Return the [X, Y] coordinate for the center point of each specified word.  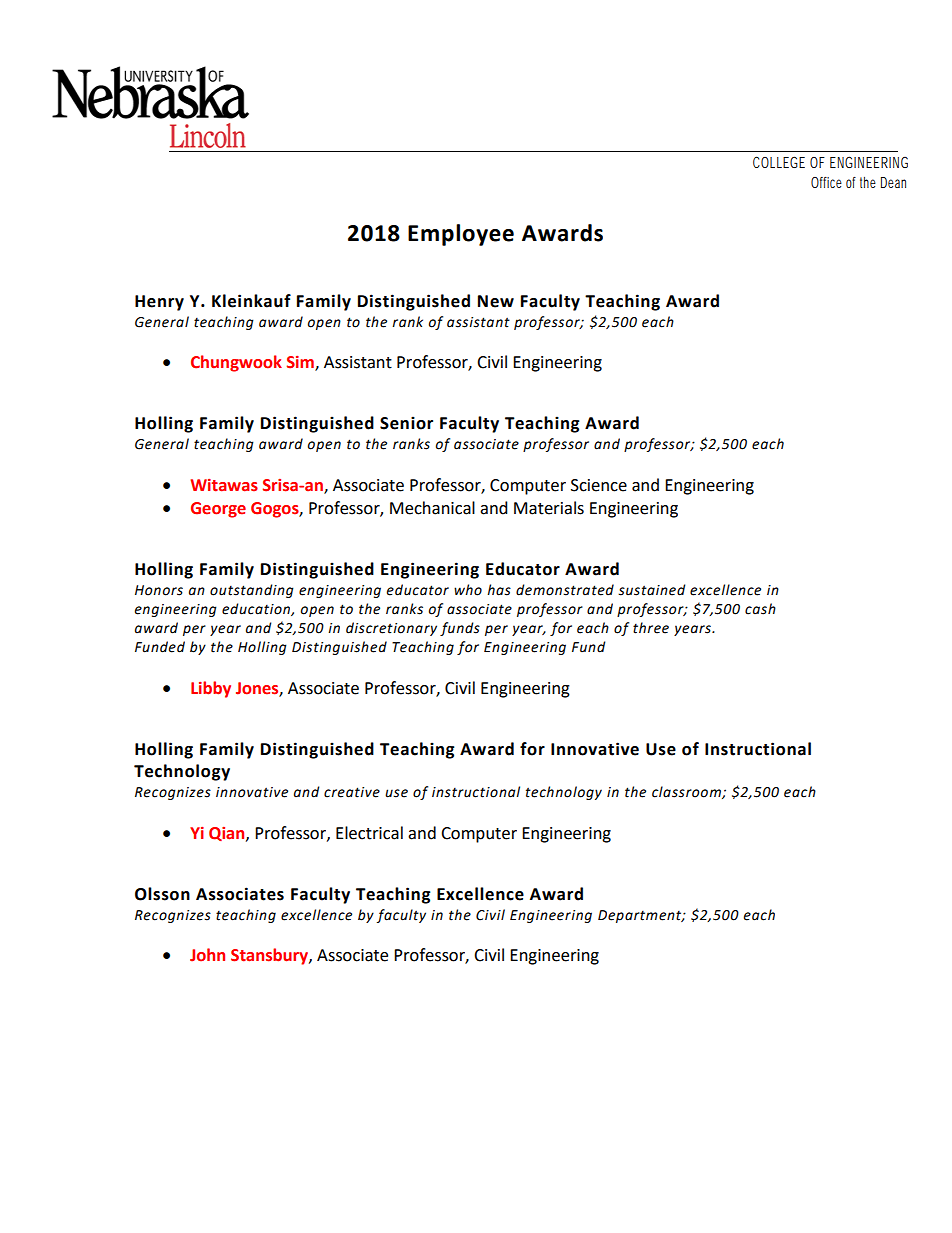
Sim [301, 363]
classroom [687, 792]
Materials [549, 508]
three [651, 628]
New [496, 301]
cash [760, 609]
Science [599, 485]
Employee [461, 235]
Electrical [369, 833]
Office [826, 182]
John [207, 955]
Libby [211, 689]
